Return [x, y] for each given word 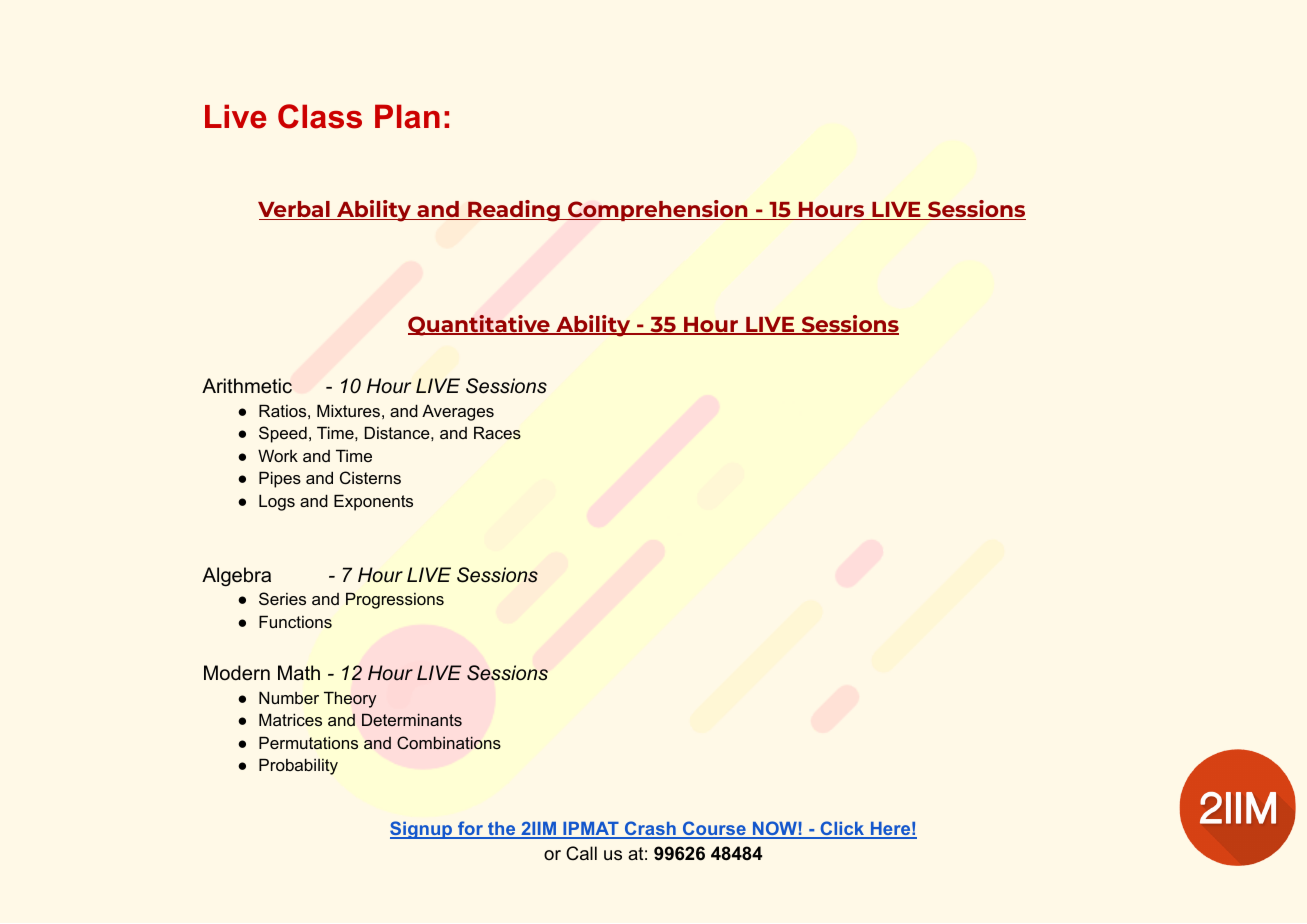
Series [282, 598]
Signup [422, 830]
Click [842, 829]
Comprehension [658, 210]
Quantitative [480, 325]
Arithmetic [247, 386]
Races [497, 432]
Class [320, 116]
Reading [514, 211]
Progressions [395, 601]
